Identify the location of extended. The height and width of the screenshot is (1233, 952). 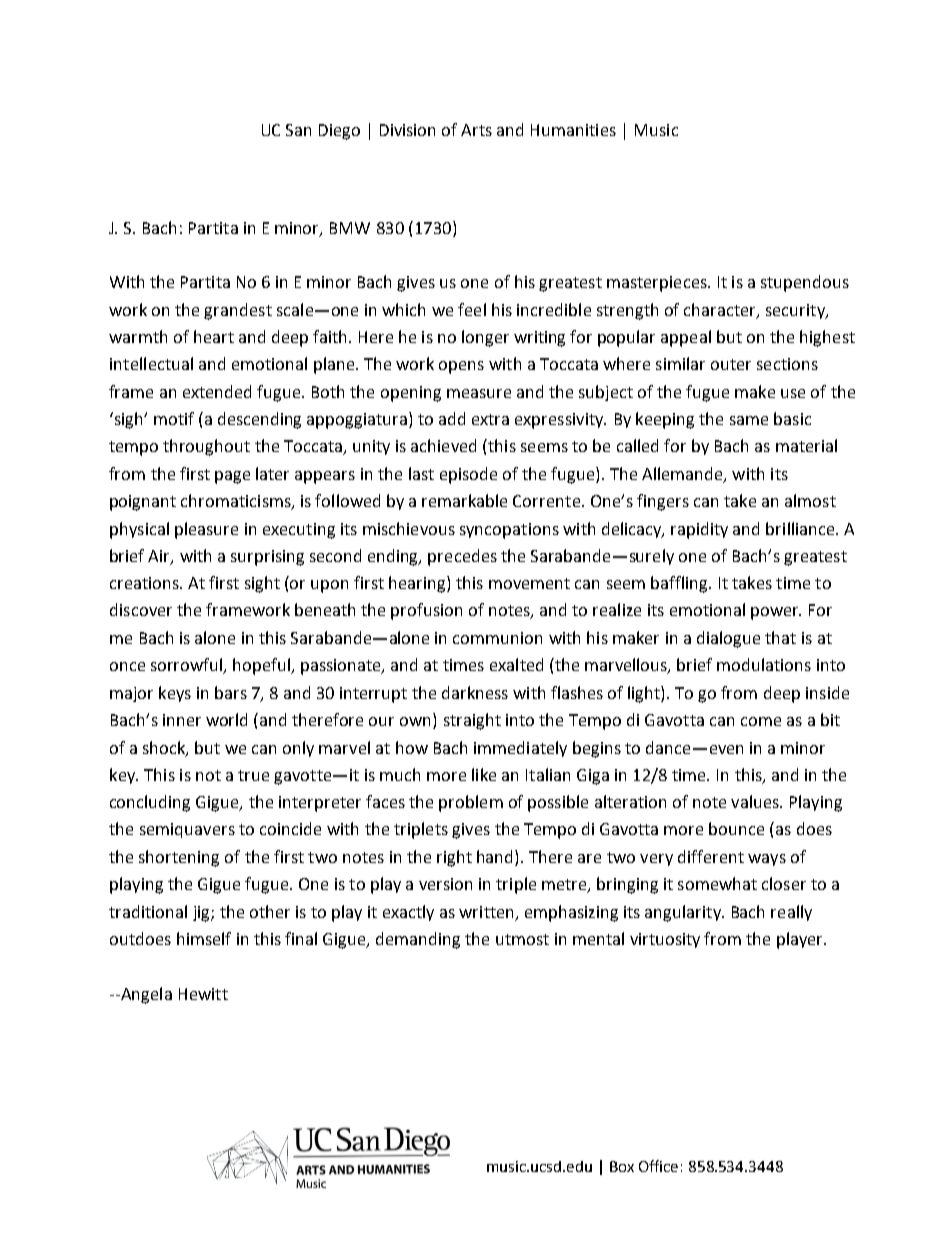
(217, 391).
